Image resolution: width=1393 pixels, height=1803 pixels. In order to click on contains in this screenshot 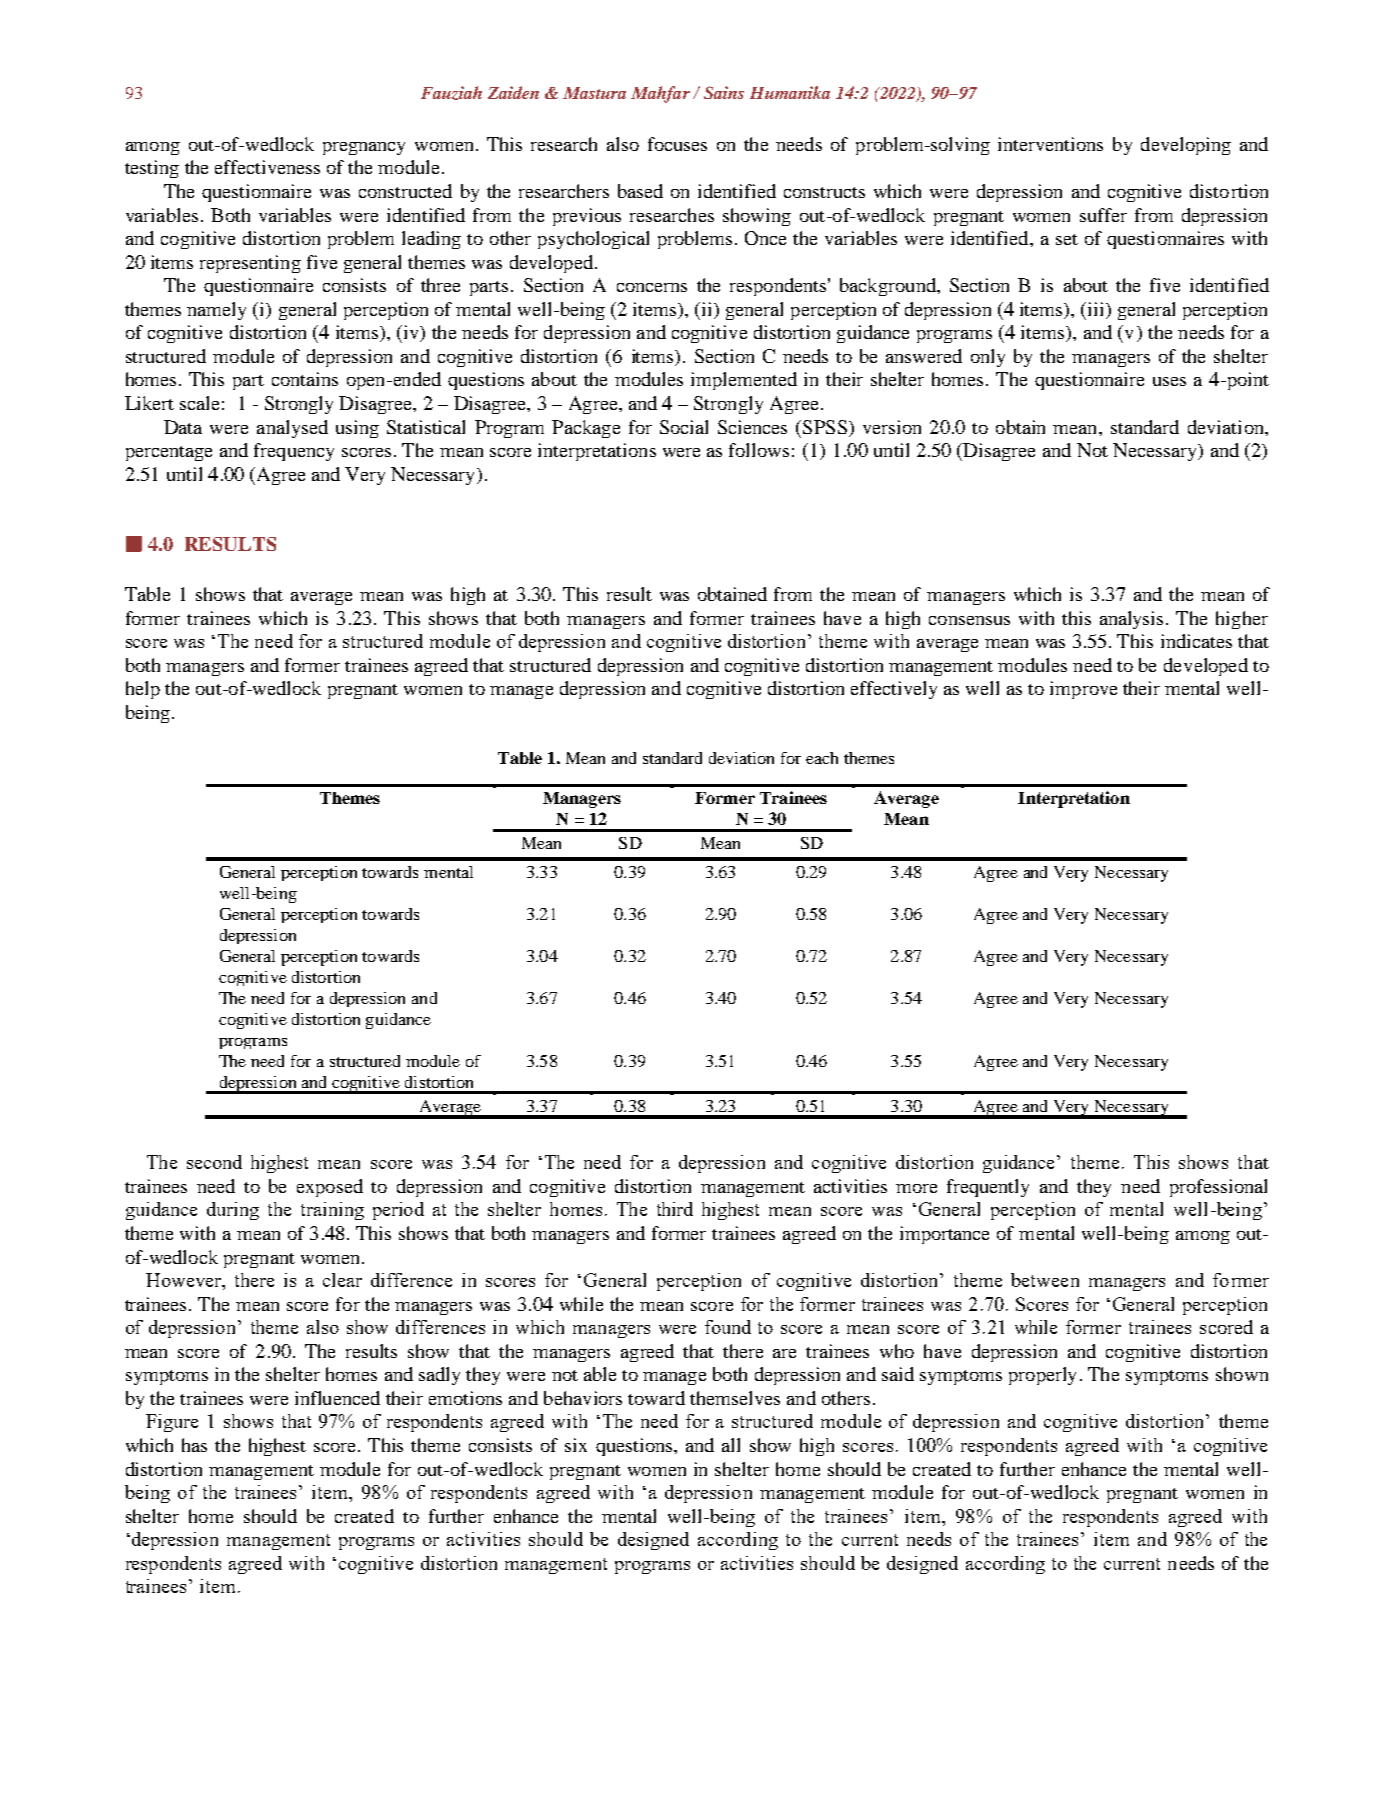, I will do `click(305, 379)`.
